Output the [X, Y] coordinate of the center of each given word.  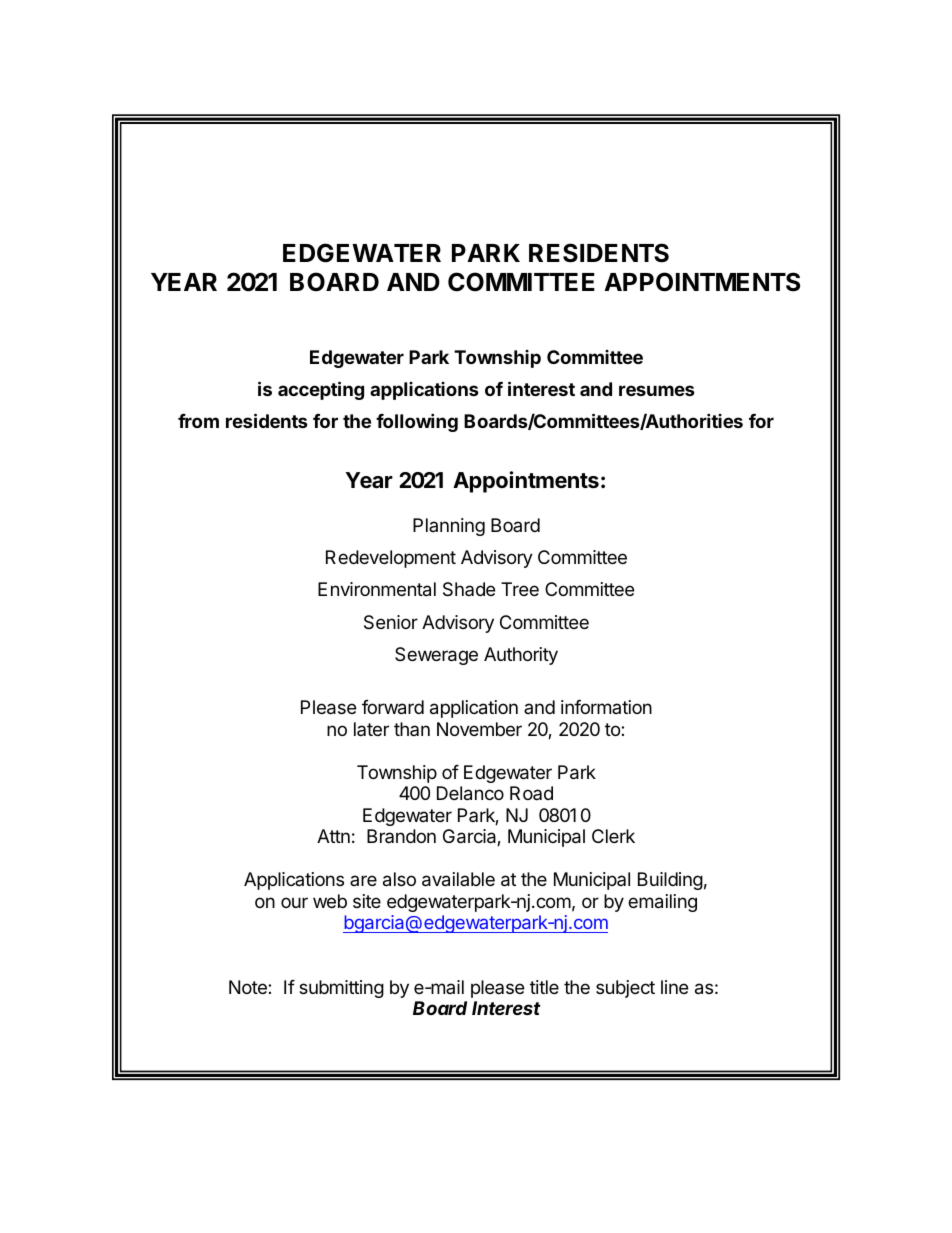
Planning [449, 527]
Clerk [613, 836]
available [458, 879]
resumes [657, 390]
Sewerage [436, 656]
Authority [521, 656]
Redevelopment [391, 559]
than [412, 729]
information [606, 707]
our [294, 902]
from [198, 421]
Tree [520, 589]
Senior [391, 622]
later [371, 729]
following [417, 422]
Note [249, 987]
